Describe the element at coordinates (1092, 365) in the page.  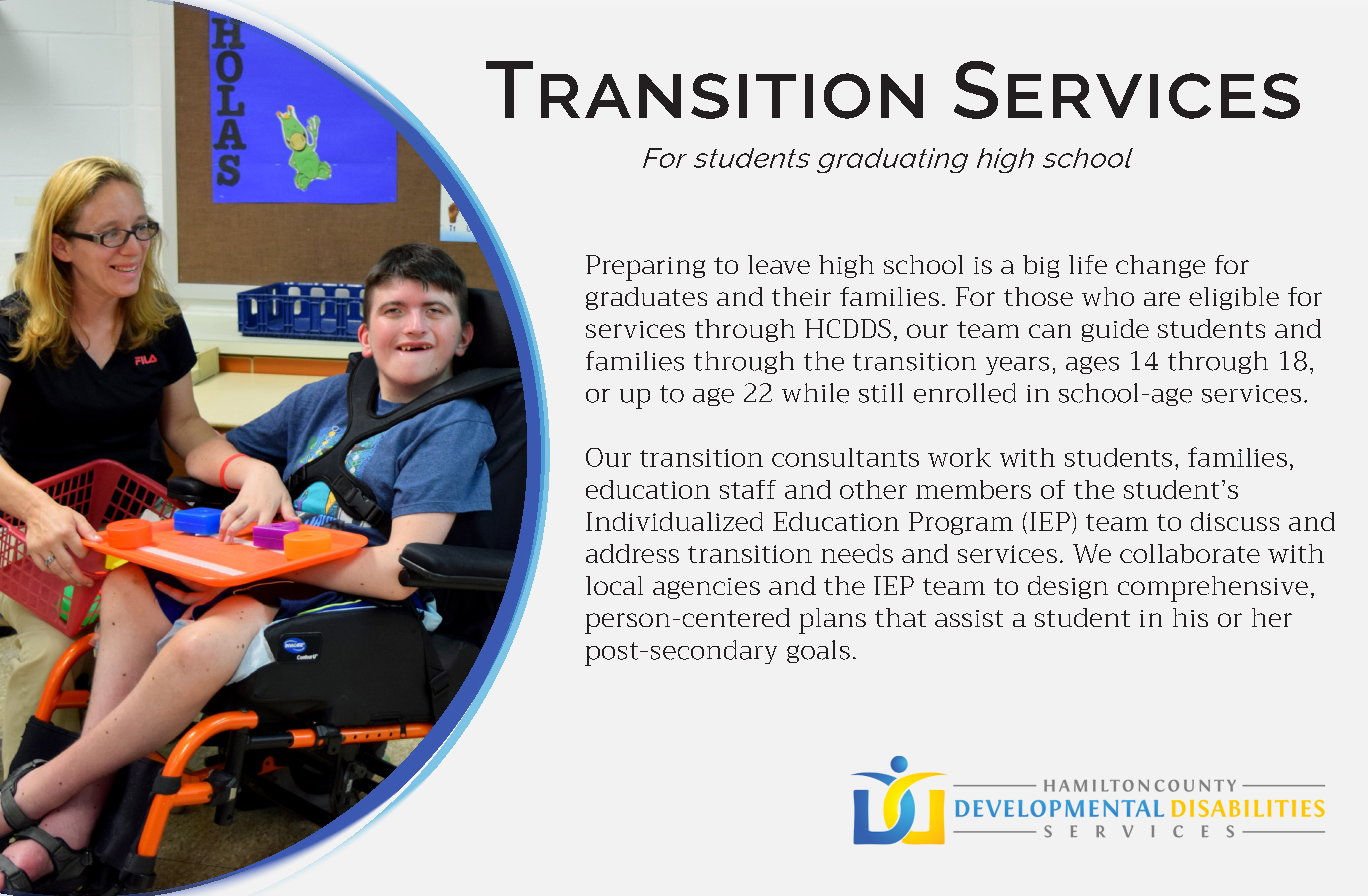
I see `ages` at that location.
